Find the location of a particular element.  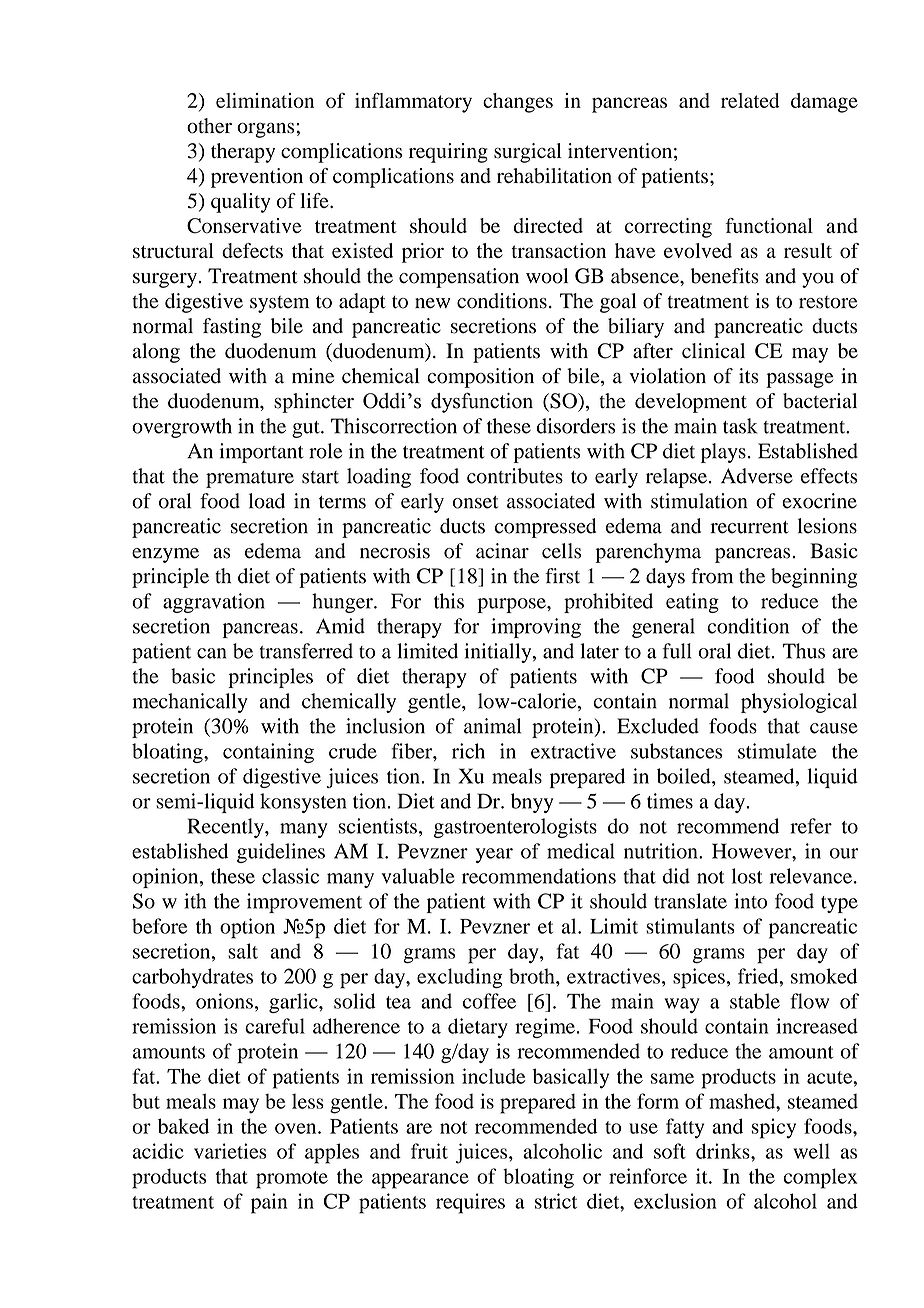

requires is located at coordinates (470, 1203).
